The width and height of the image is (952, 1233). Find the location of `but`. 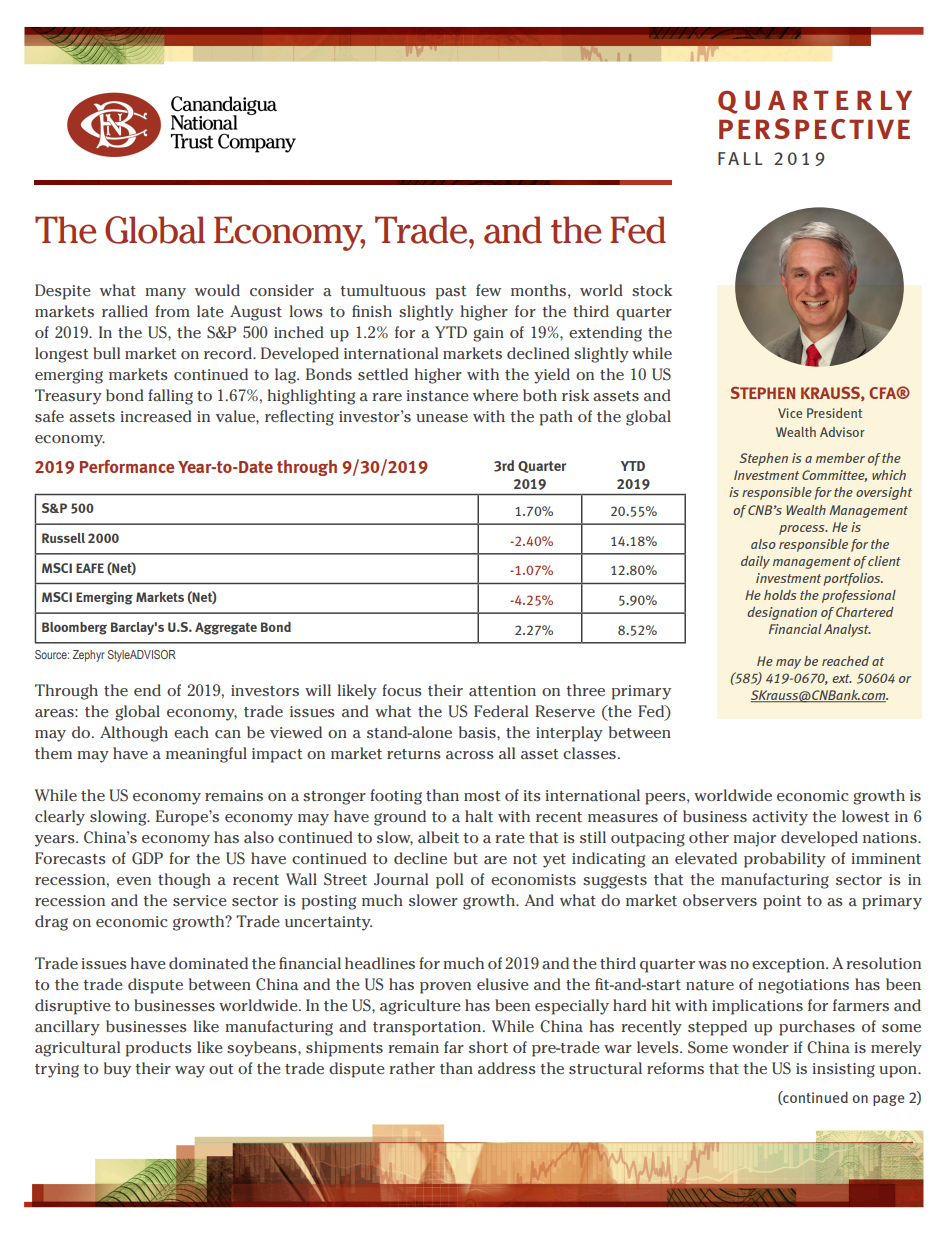

but is located at coordinates (466, 858).
